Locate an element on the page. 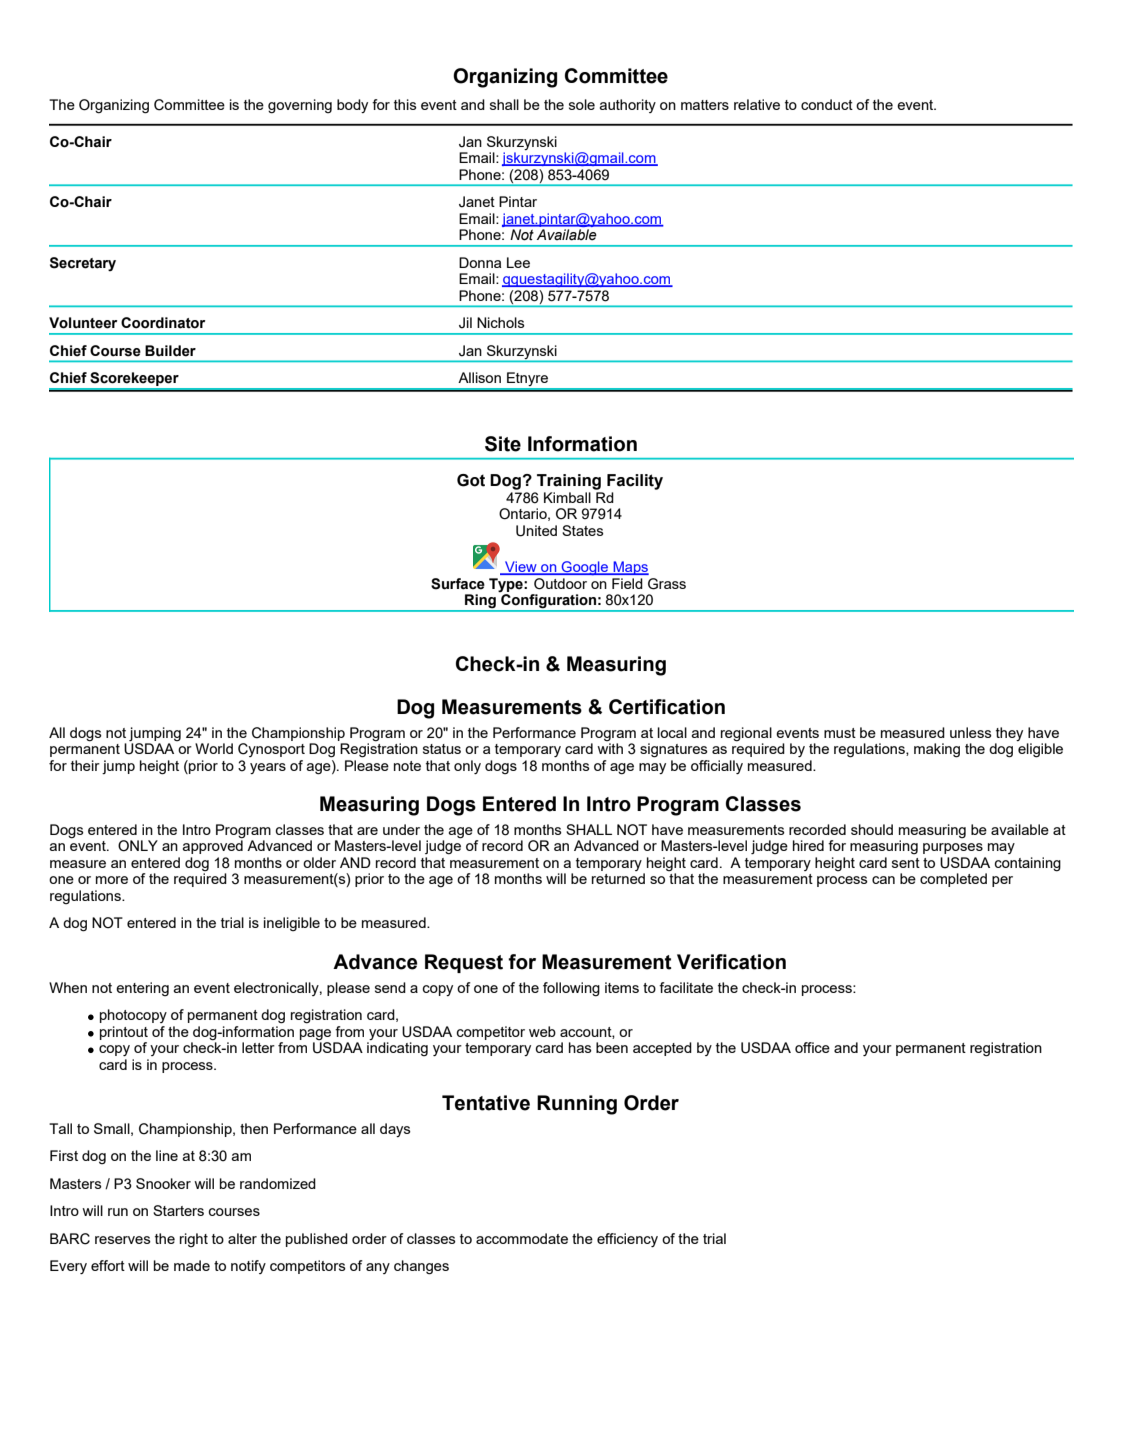 This page has height=1453, width=1123. right is located at coordinates (194, 1240).
